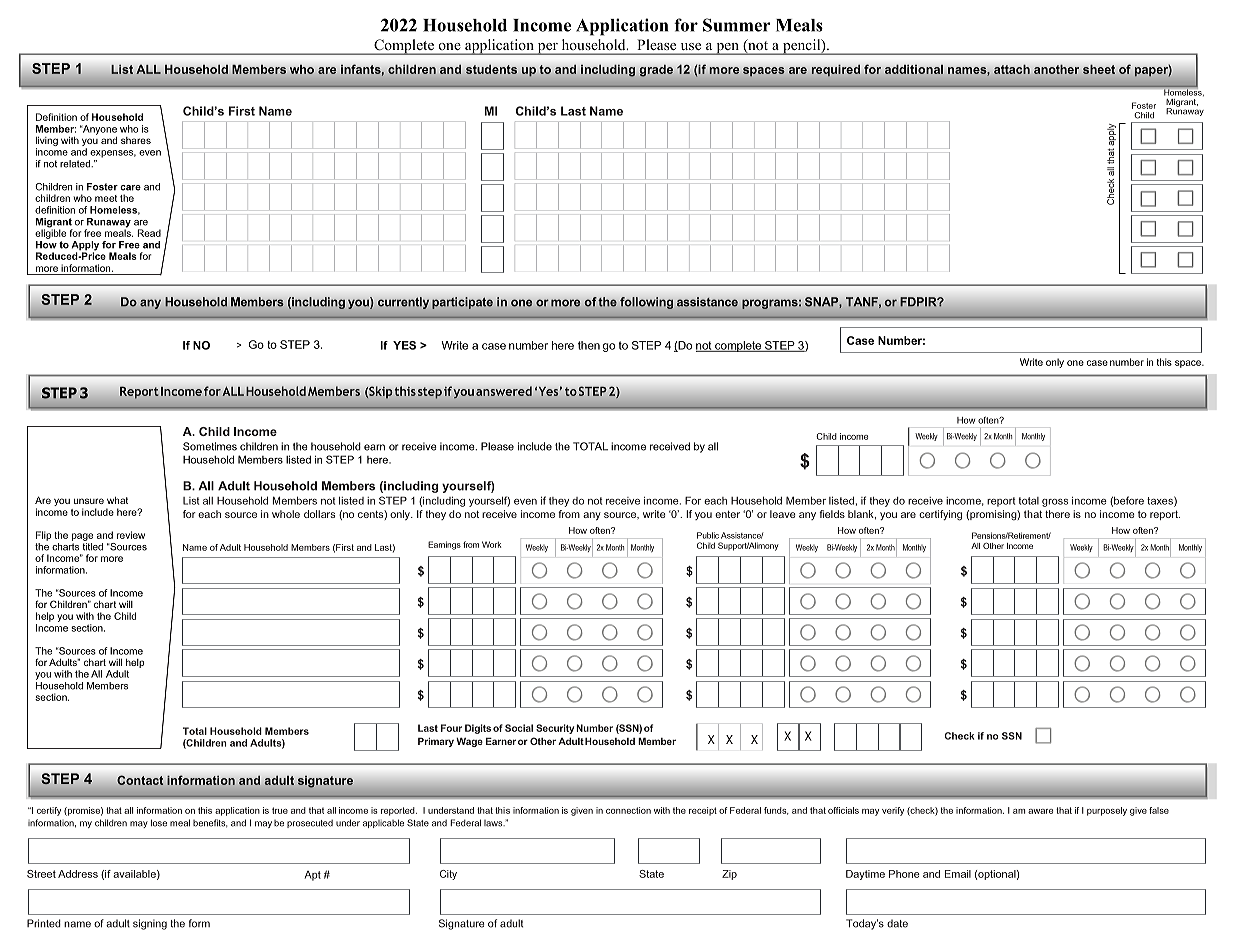 The image size is (1233, 952). Describe the element at coordinates (729, 875) in the image. I see `Zip` at that location.
